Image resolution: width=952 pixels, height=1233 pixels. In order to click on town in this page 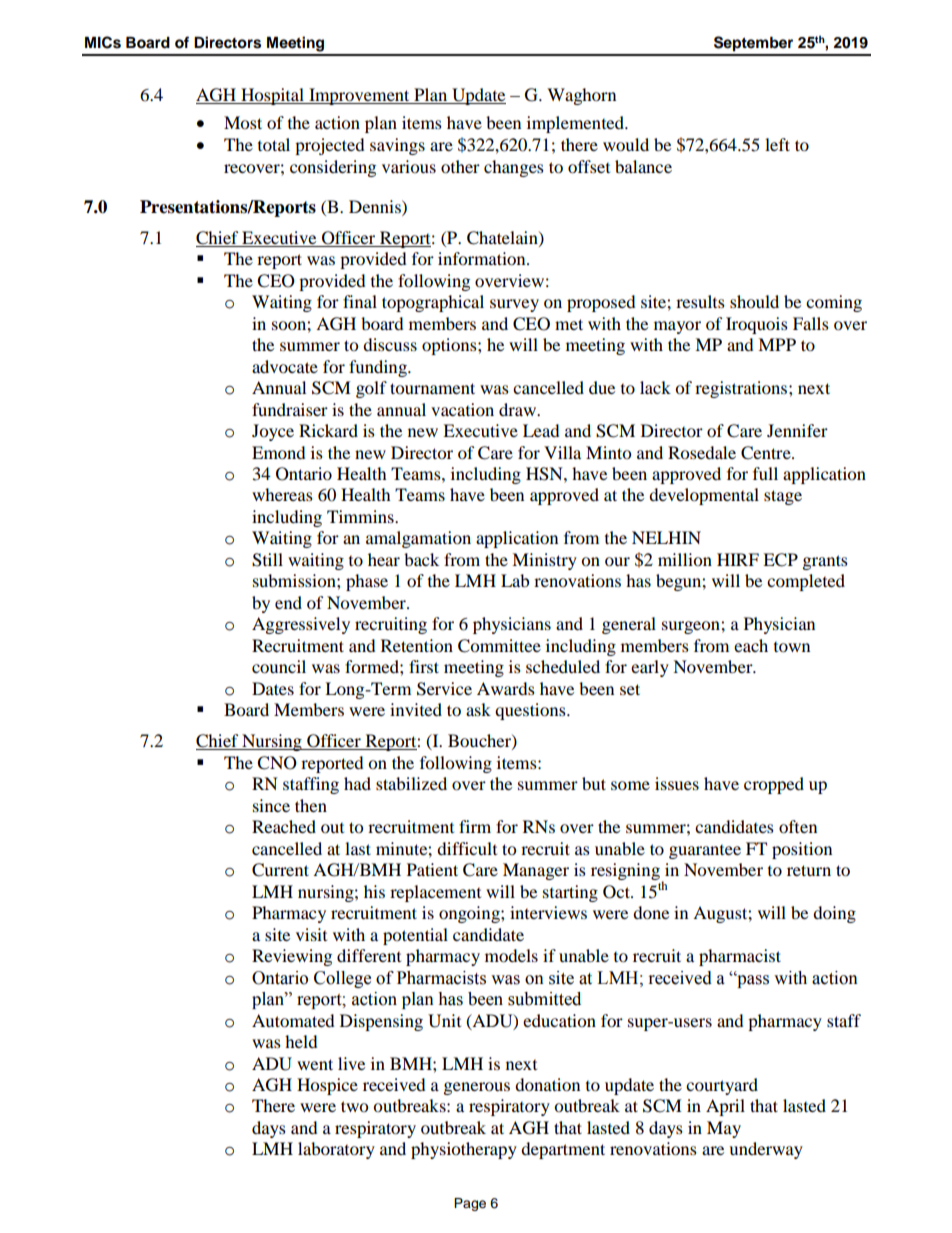, I will do `click(792, 647)`.
